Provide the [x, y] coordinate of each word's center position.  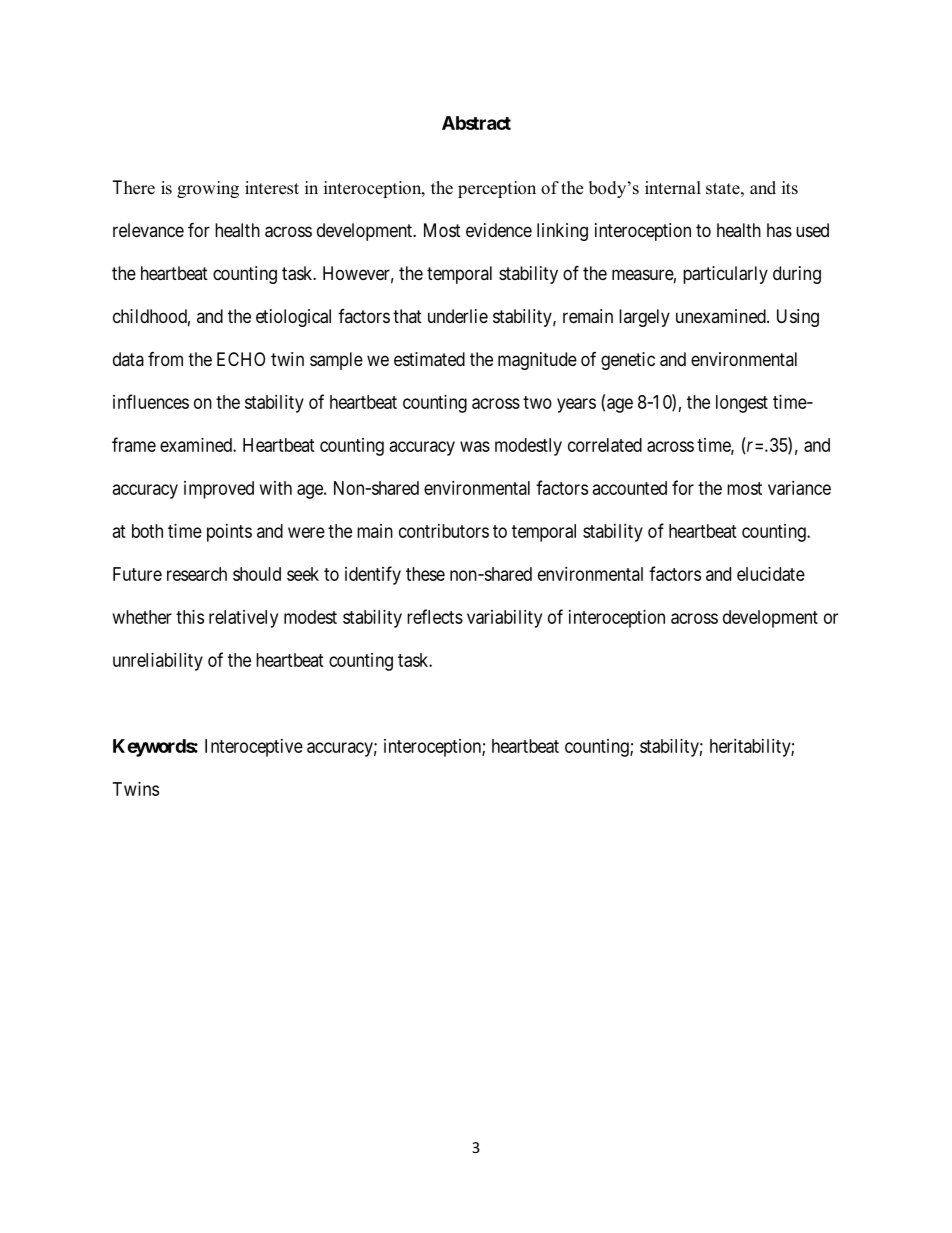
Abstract [476, 123]
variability [504, 619]
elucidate [771, 574]
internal [673, 188]
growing [208, 189]
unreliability [158, 662]
